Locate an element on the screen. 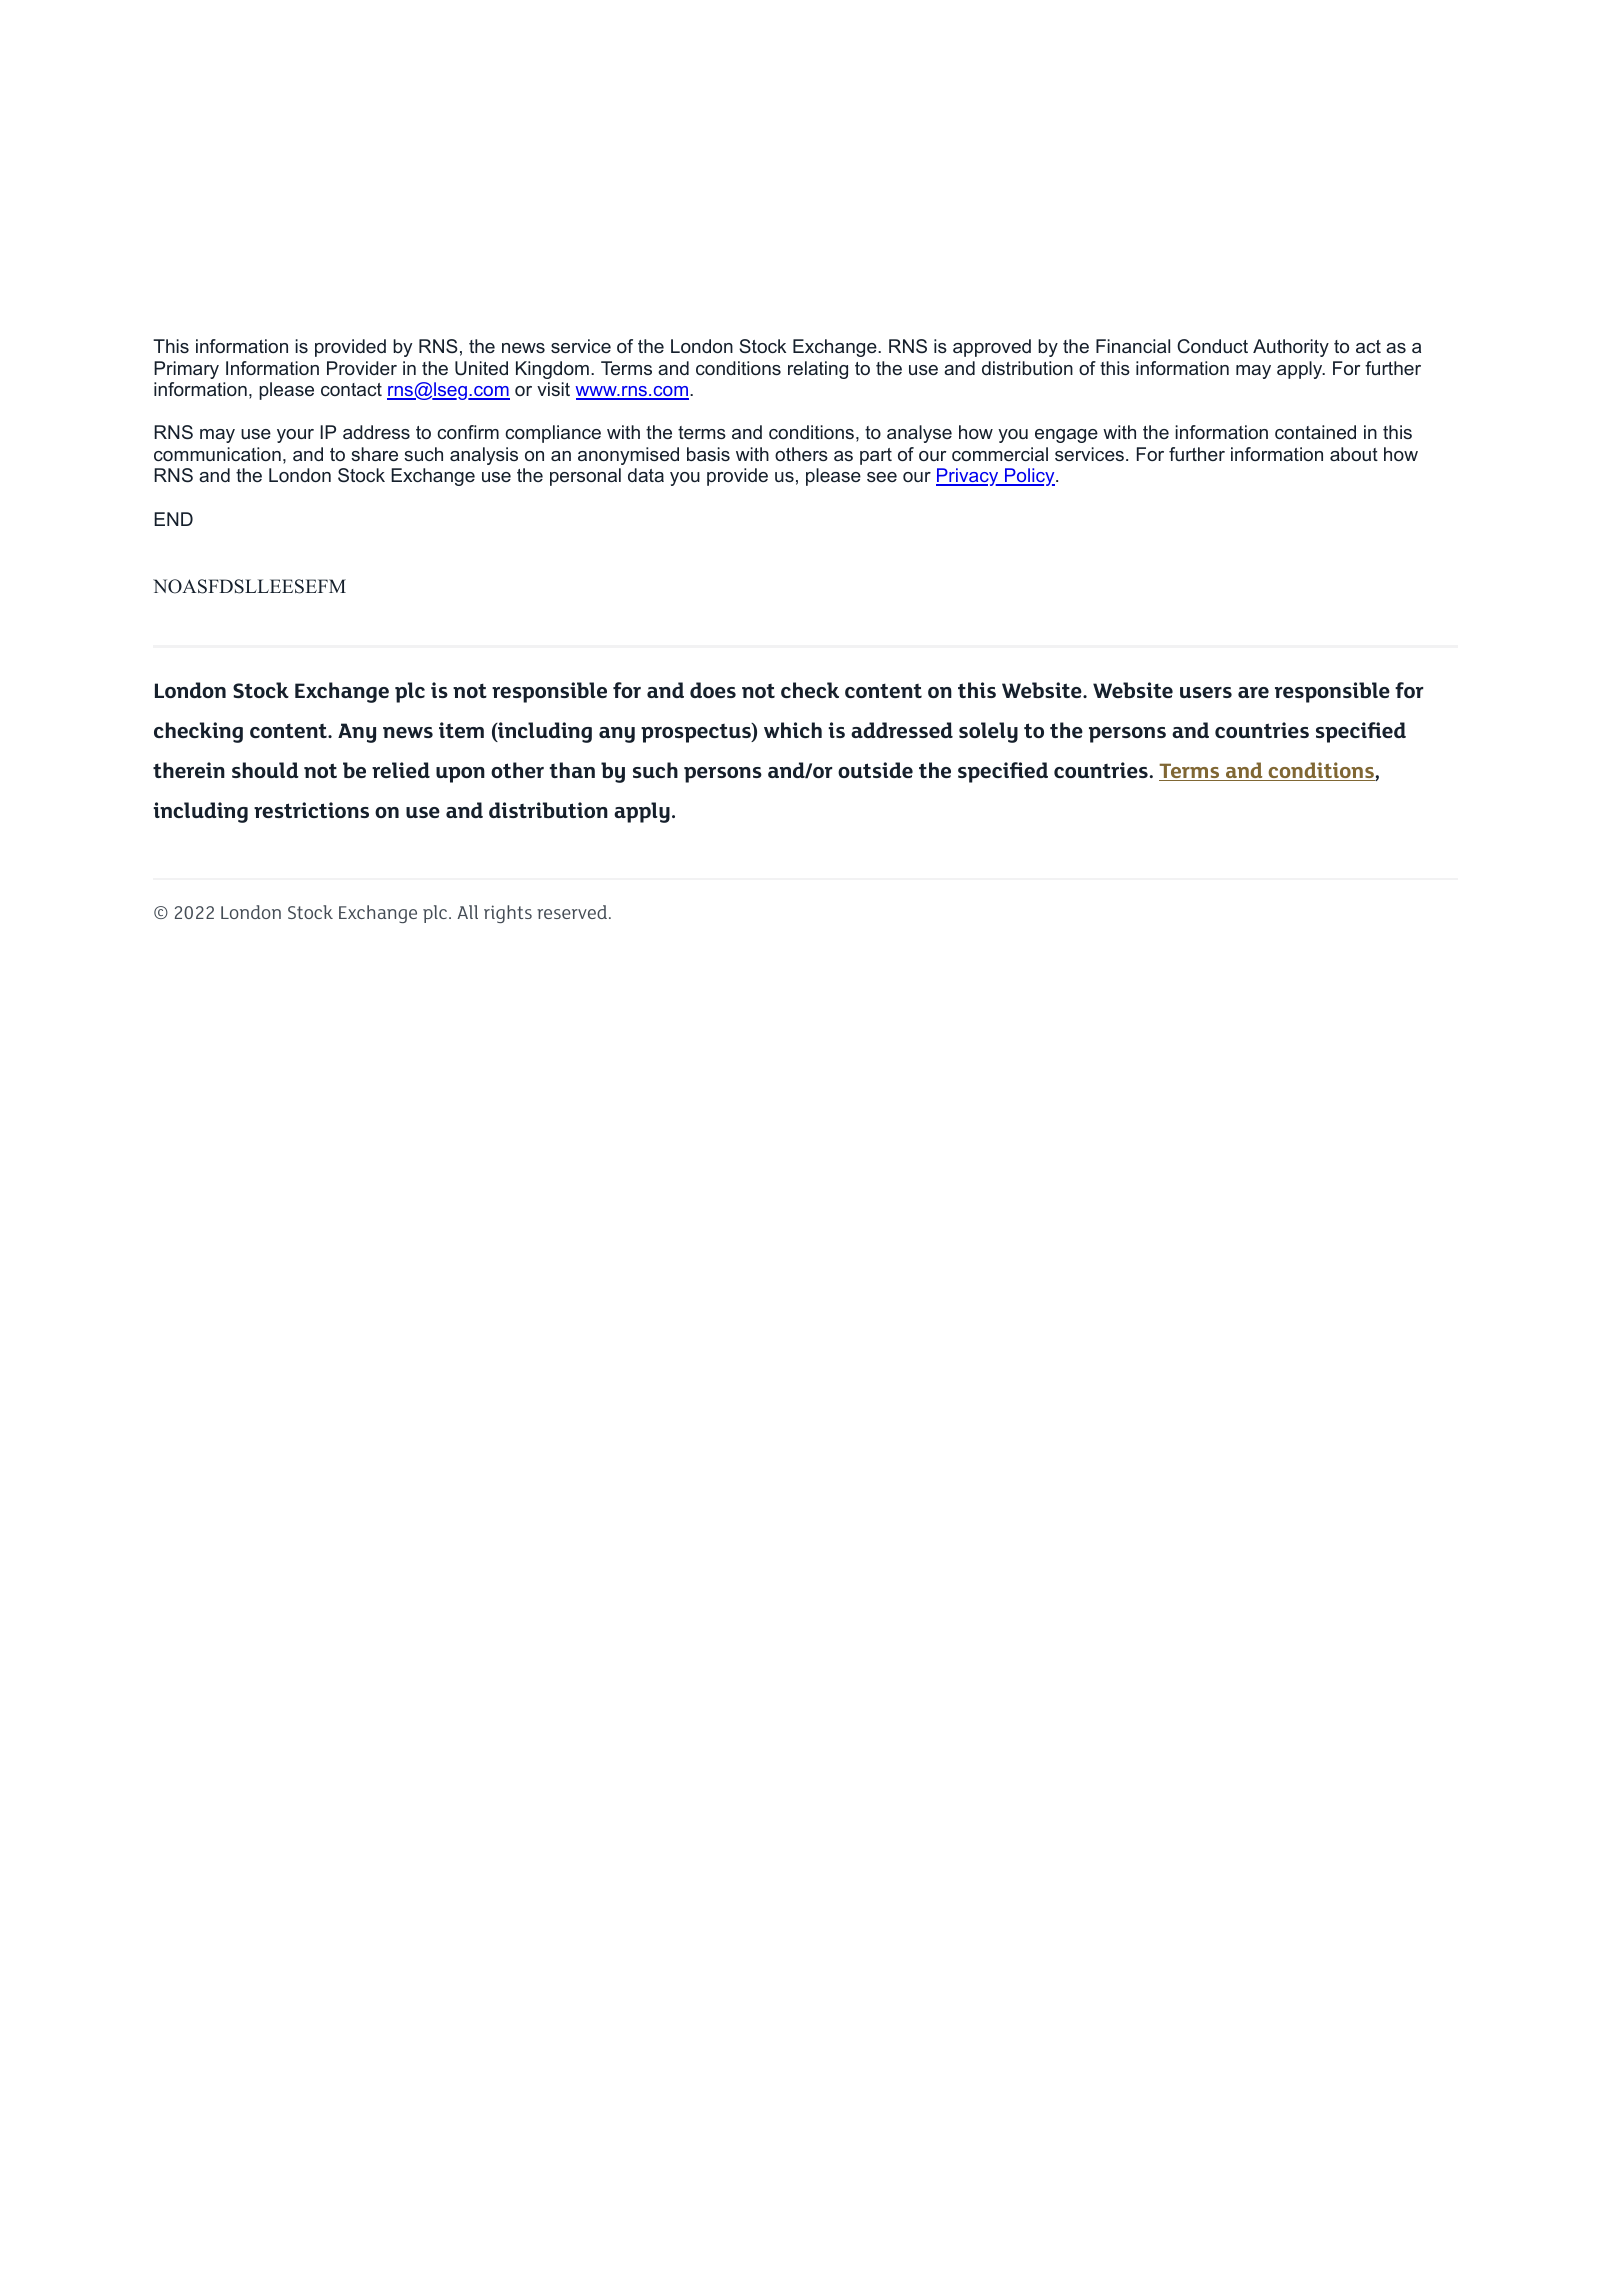  does is located at coordinates (713, 690).
